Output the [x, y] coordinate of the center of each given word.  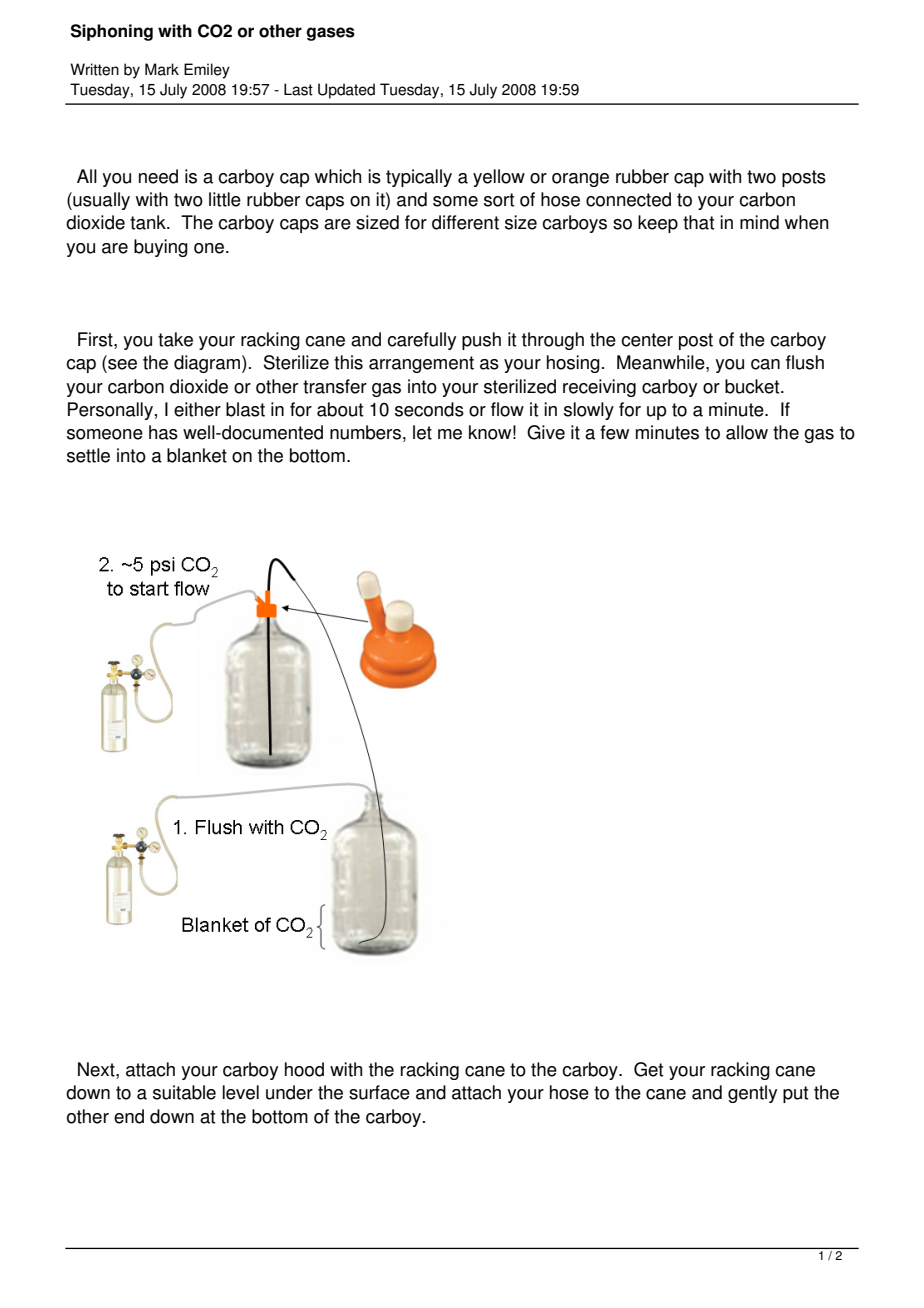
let [422, 432]
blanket [197, 455]
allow [747, 432]
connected [628, 199]
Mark [162, 69]
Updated [346, 91]
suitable [184, 1092]
